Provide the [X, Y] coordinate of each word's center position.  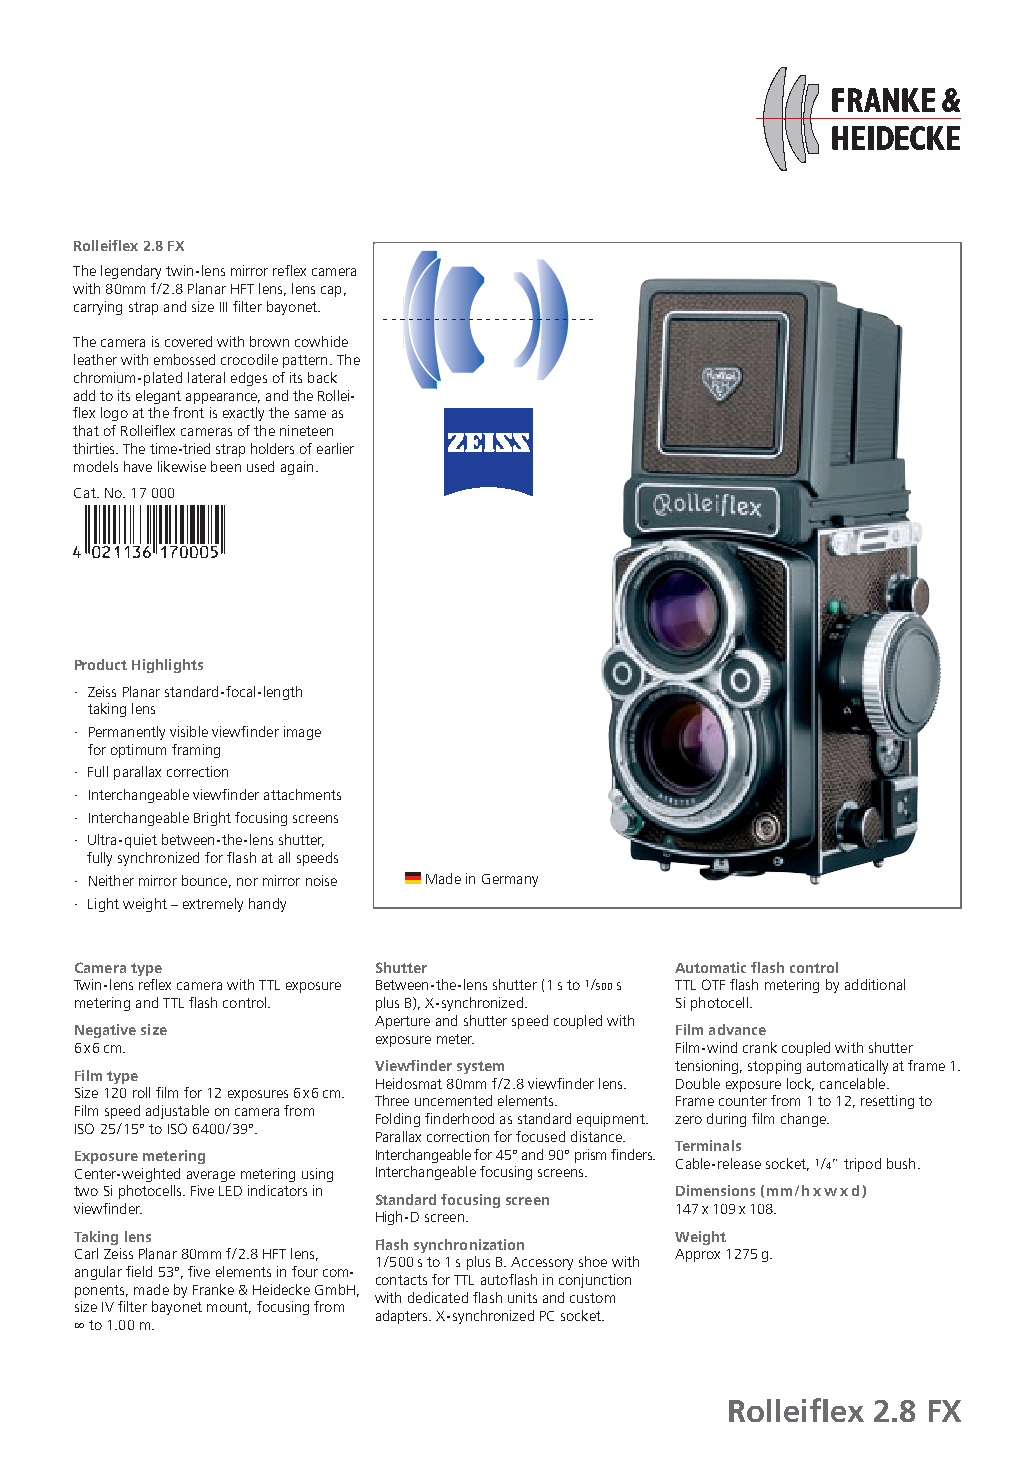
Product [101, 664]
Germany [510, 880]
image [302, 733]
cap [331, 291]
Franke [213, 1289]
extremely [213, 905]
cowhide [321, 341]
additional [875, 984]
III [223, 307]
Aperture [402, 1022]
